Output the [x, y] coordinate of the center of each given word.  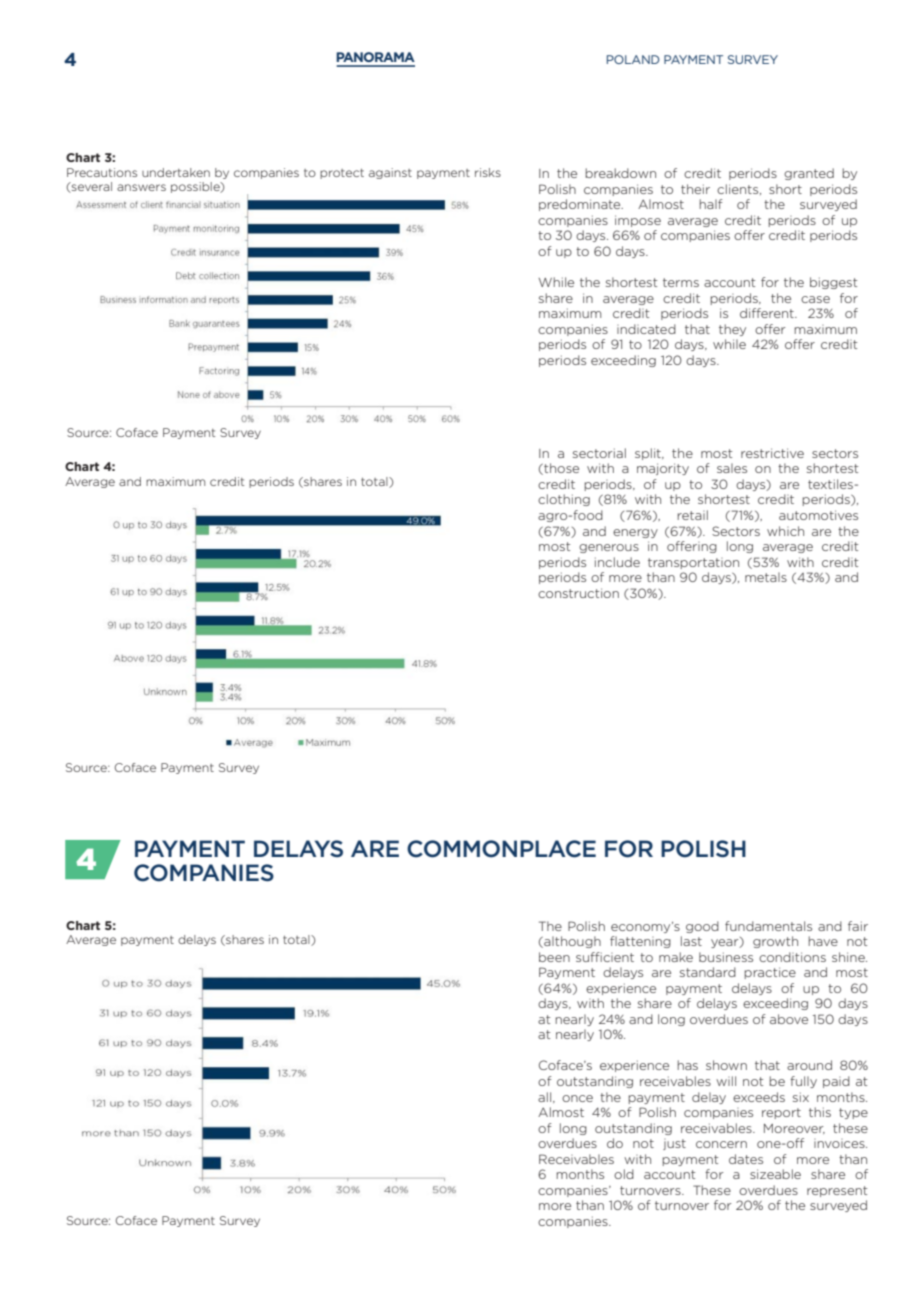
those [560, 469]
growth [775, 942]
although [571, 942]
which [785, 531]
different [768, 313]
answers [141, 187]
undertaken [176, 172]
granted [809, 174]
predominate [581, 205]
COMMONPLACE [501, 849]
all [546, 1097]
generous [609, 548]
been [554, 957]
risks [488, 172]
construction [578, 593]
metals [766, 577]
